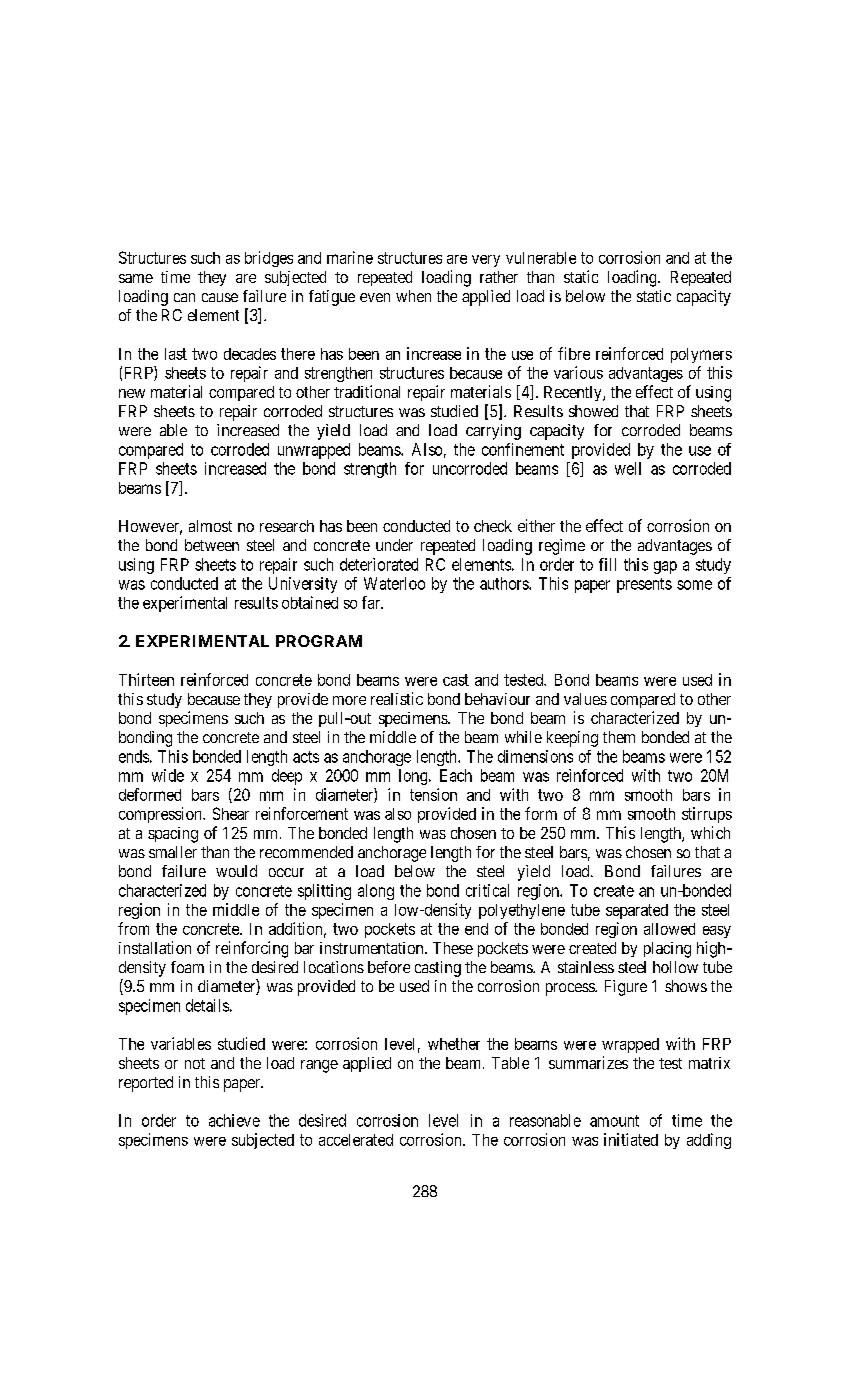  What do you see at coordinates (413, 296) in the screenshot?
I see `when` at bounding box center [413, 296].
